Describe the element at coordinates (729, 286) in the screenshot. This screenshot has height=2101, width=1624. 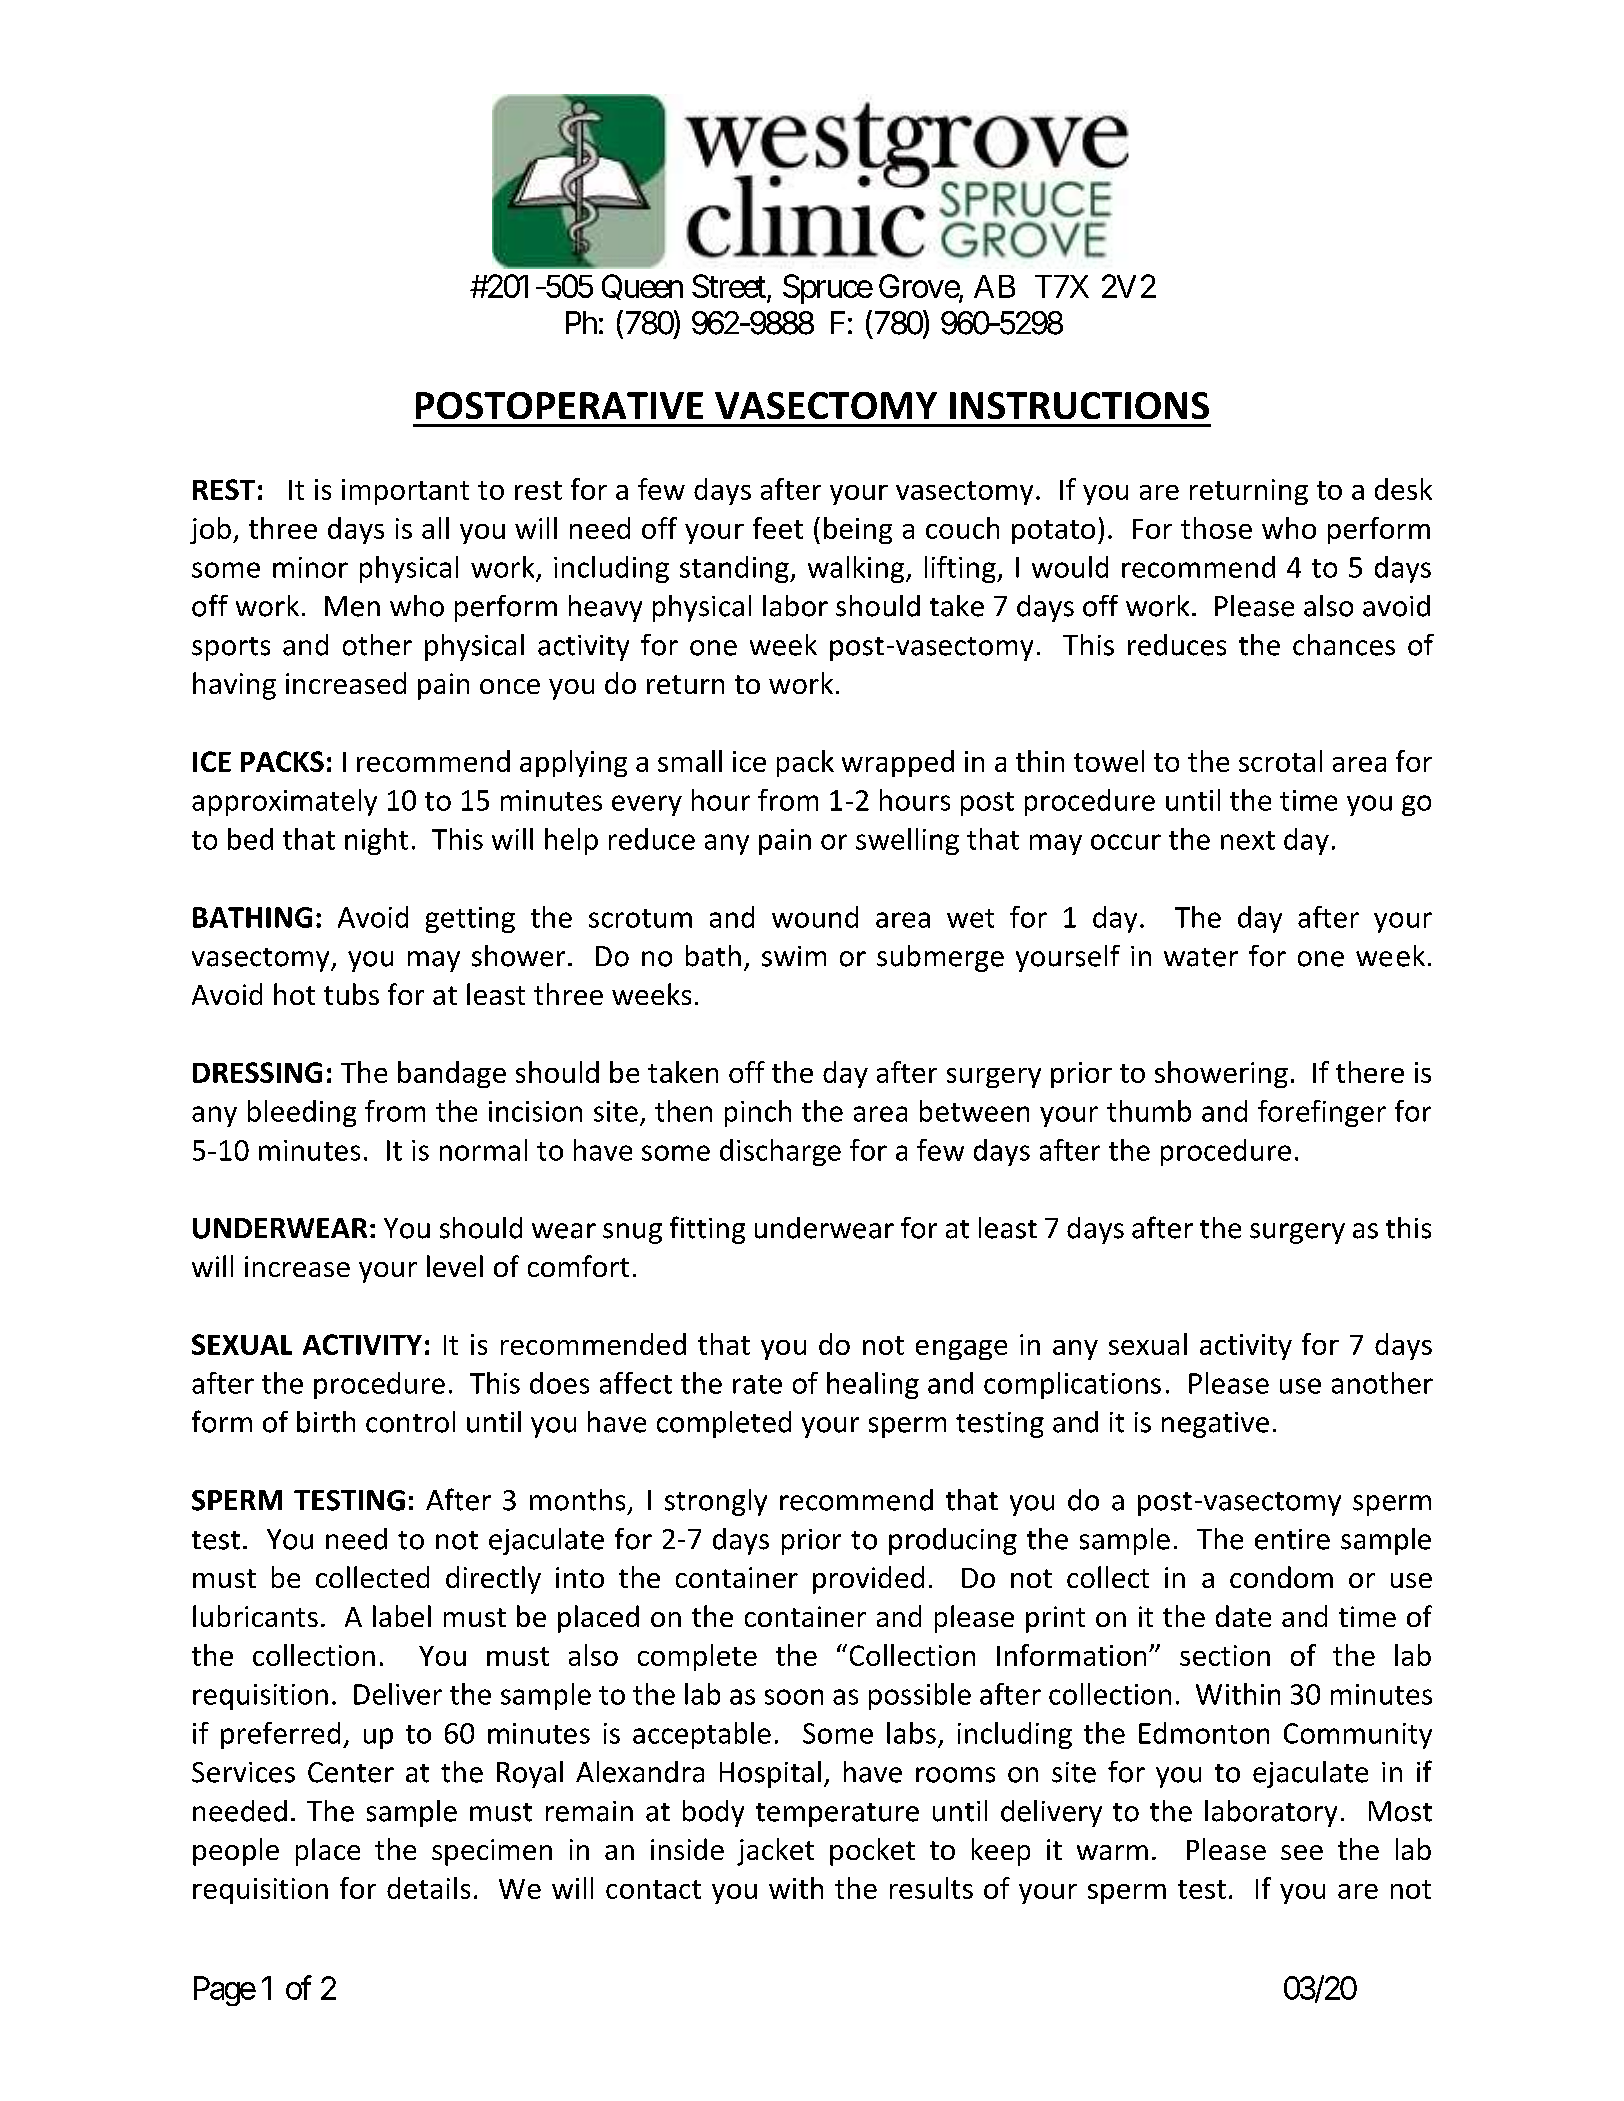
I see `Street` at that location.
